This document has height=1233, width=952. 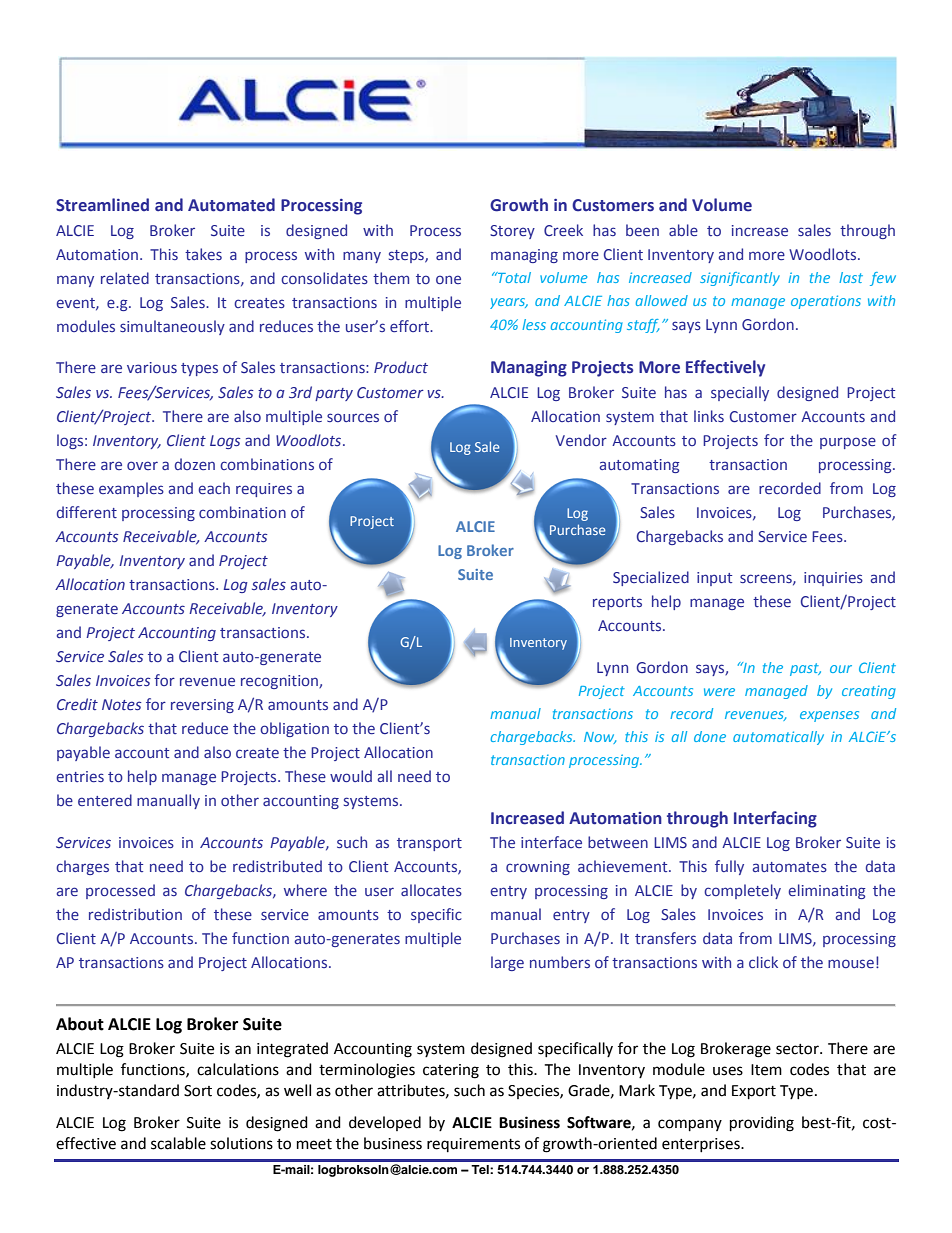 I want to click on dozen, so click(x=195, y=464).
